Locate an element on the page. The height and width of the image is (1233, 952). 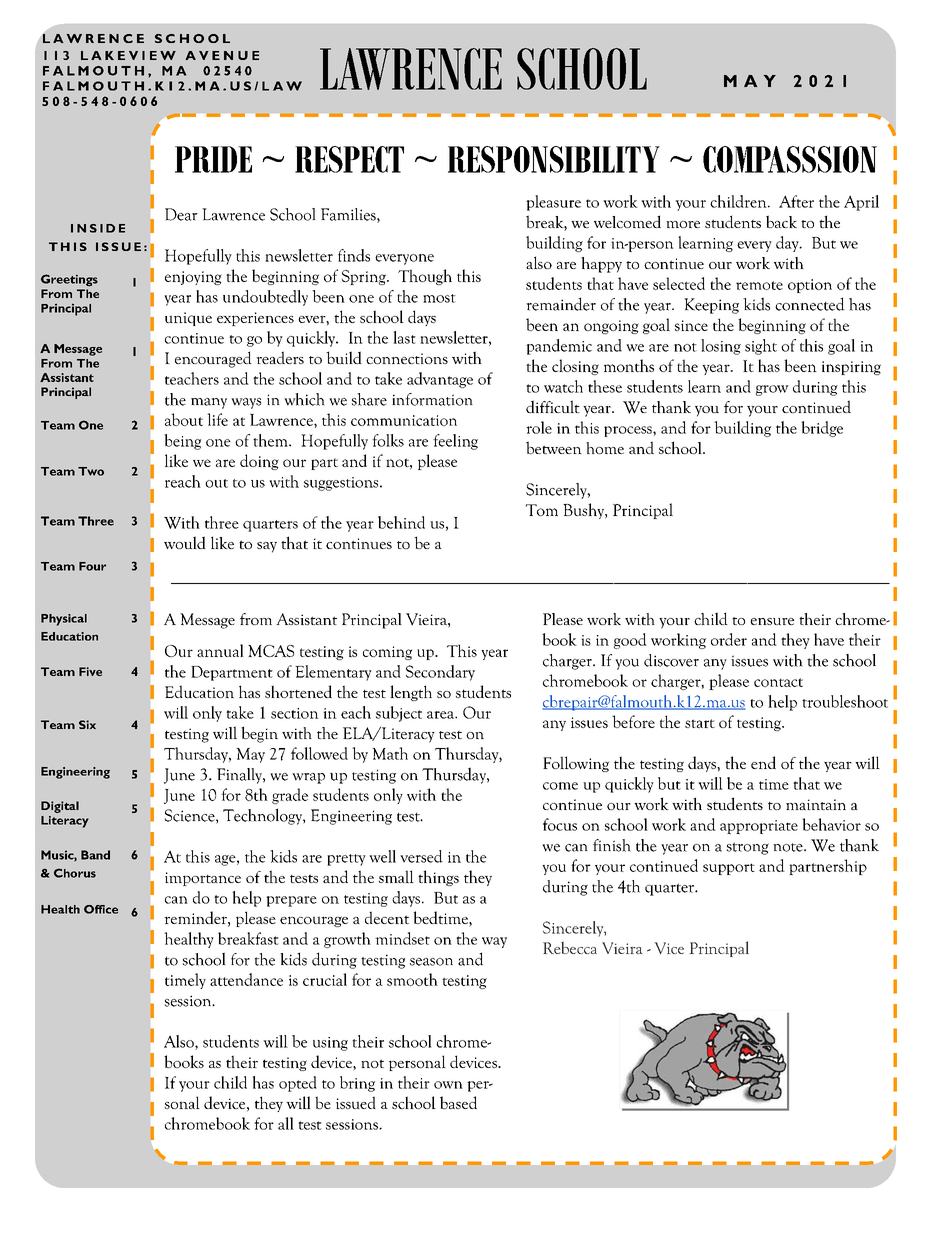
Secondary is located at coordinates (440, 673).
